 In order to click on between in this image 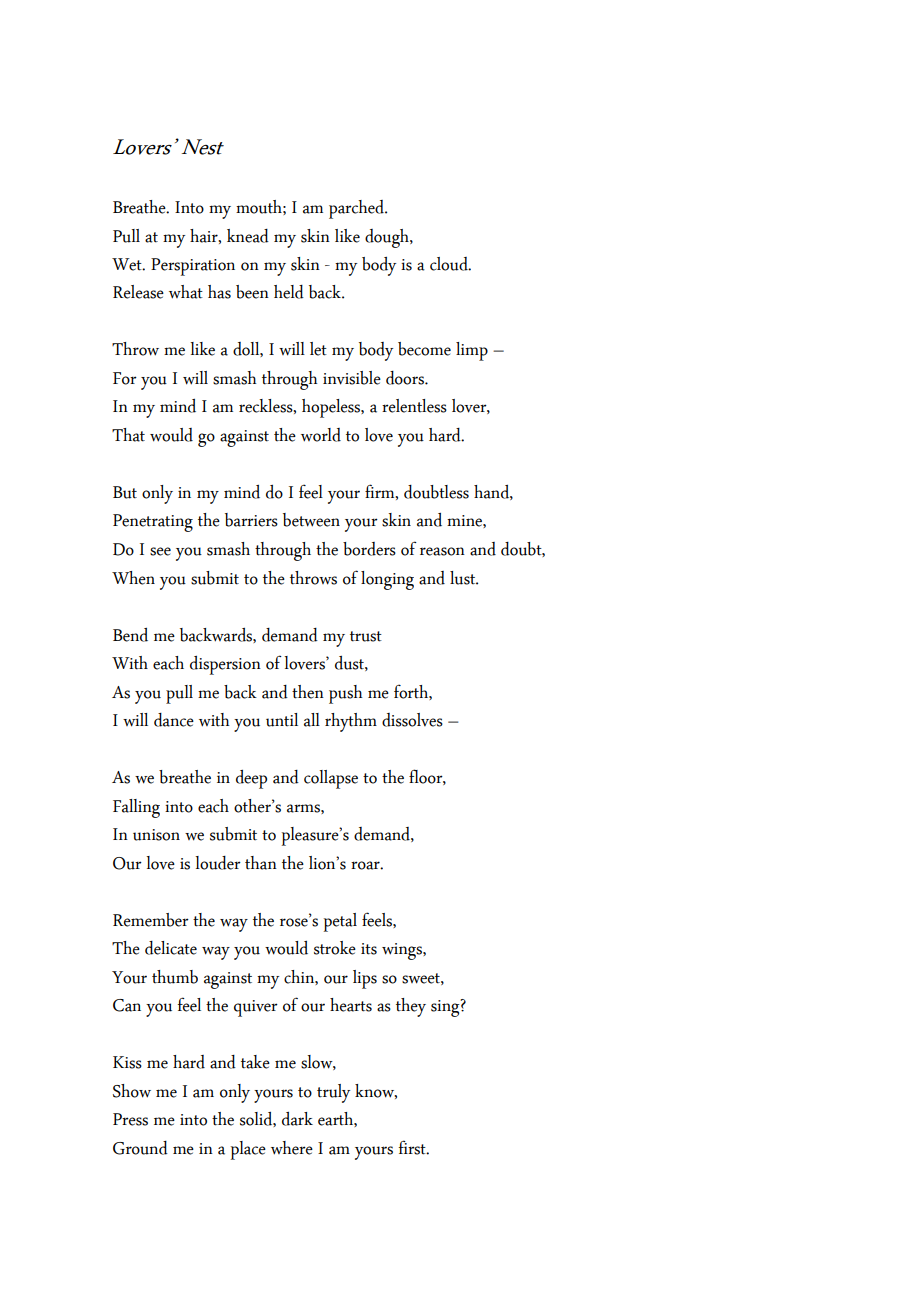, I will do `click(311, 520)`.
